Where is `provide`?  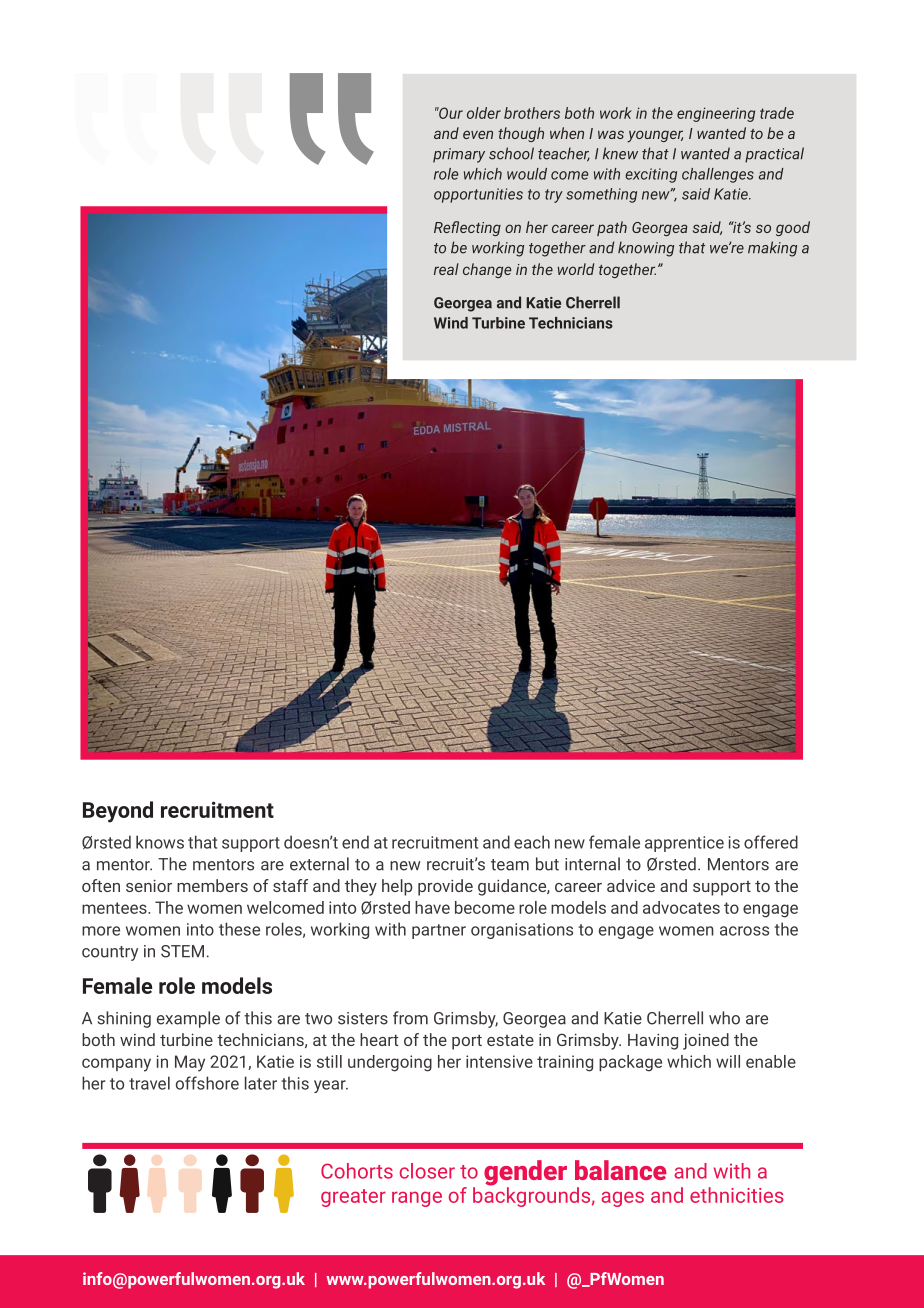 provide is located at coordinates (445, 887).
